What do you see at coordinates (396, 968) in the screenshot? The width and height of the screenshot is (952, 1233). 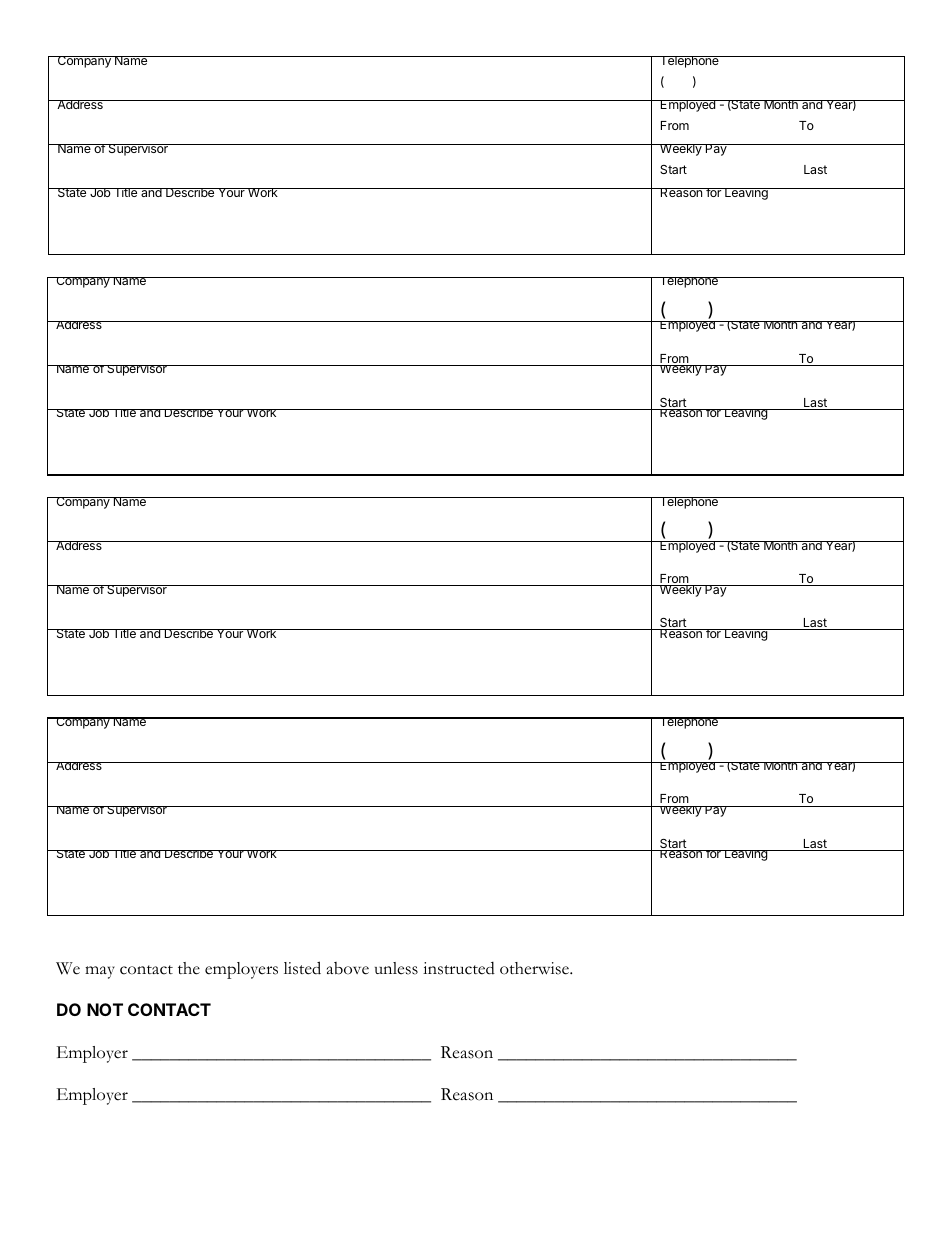 I see `unless` at bounding box center [396, 968].
